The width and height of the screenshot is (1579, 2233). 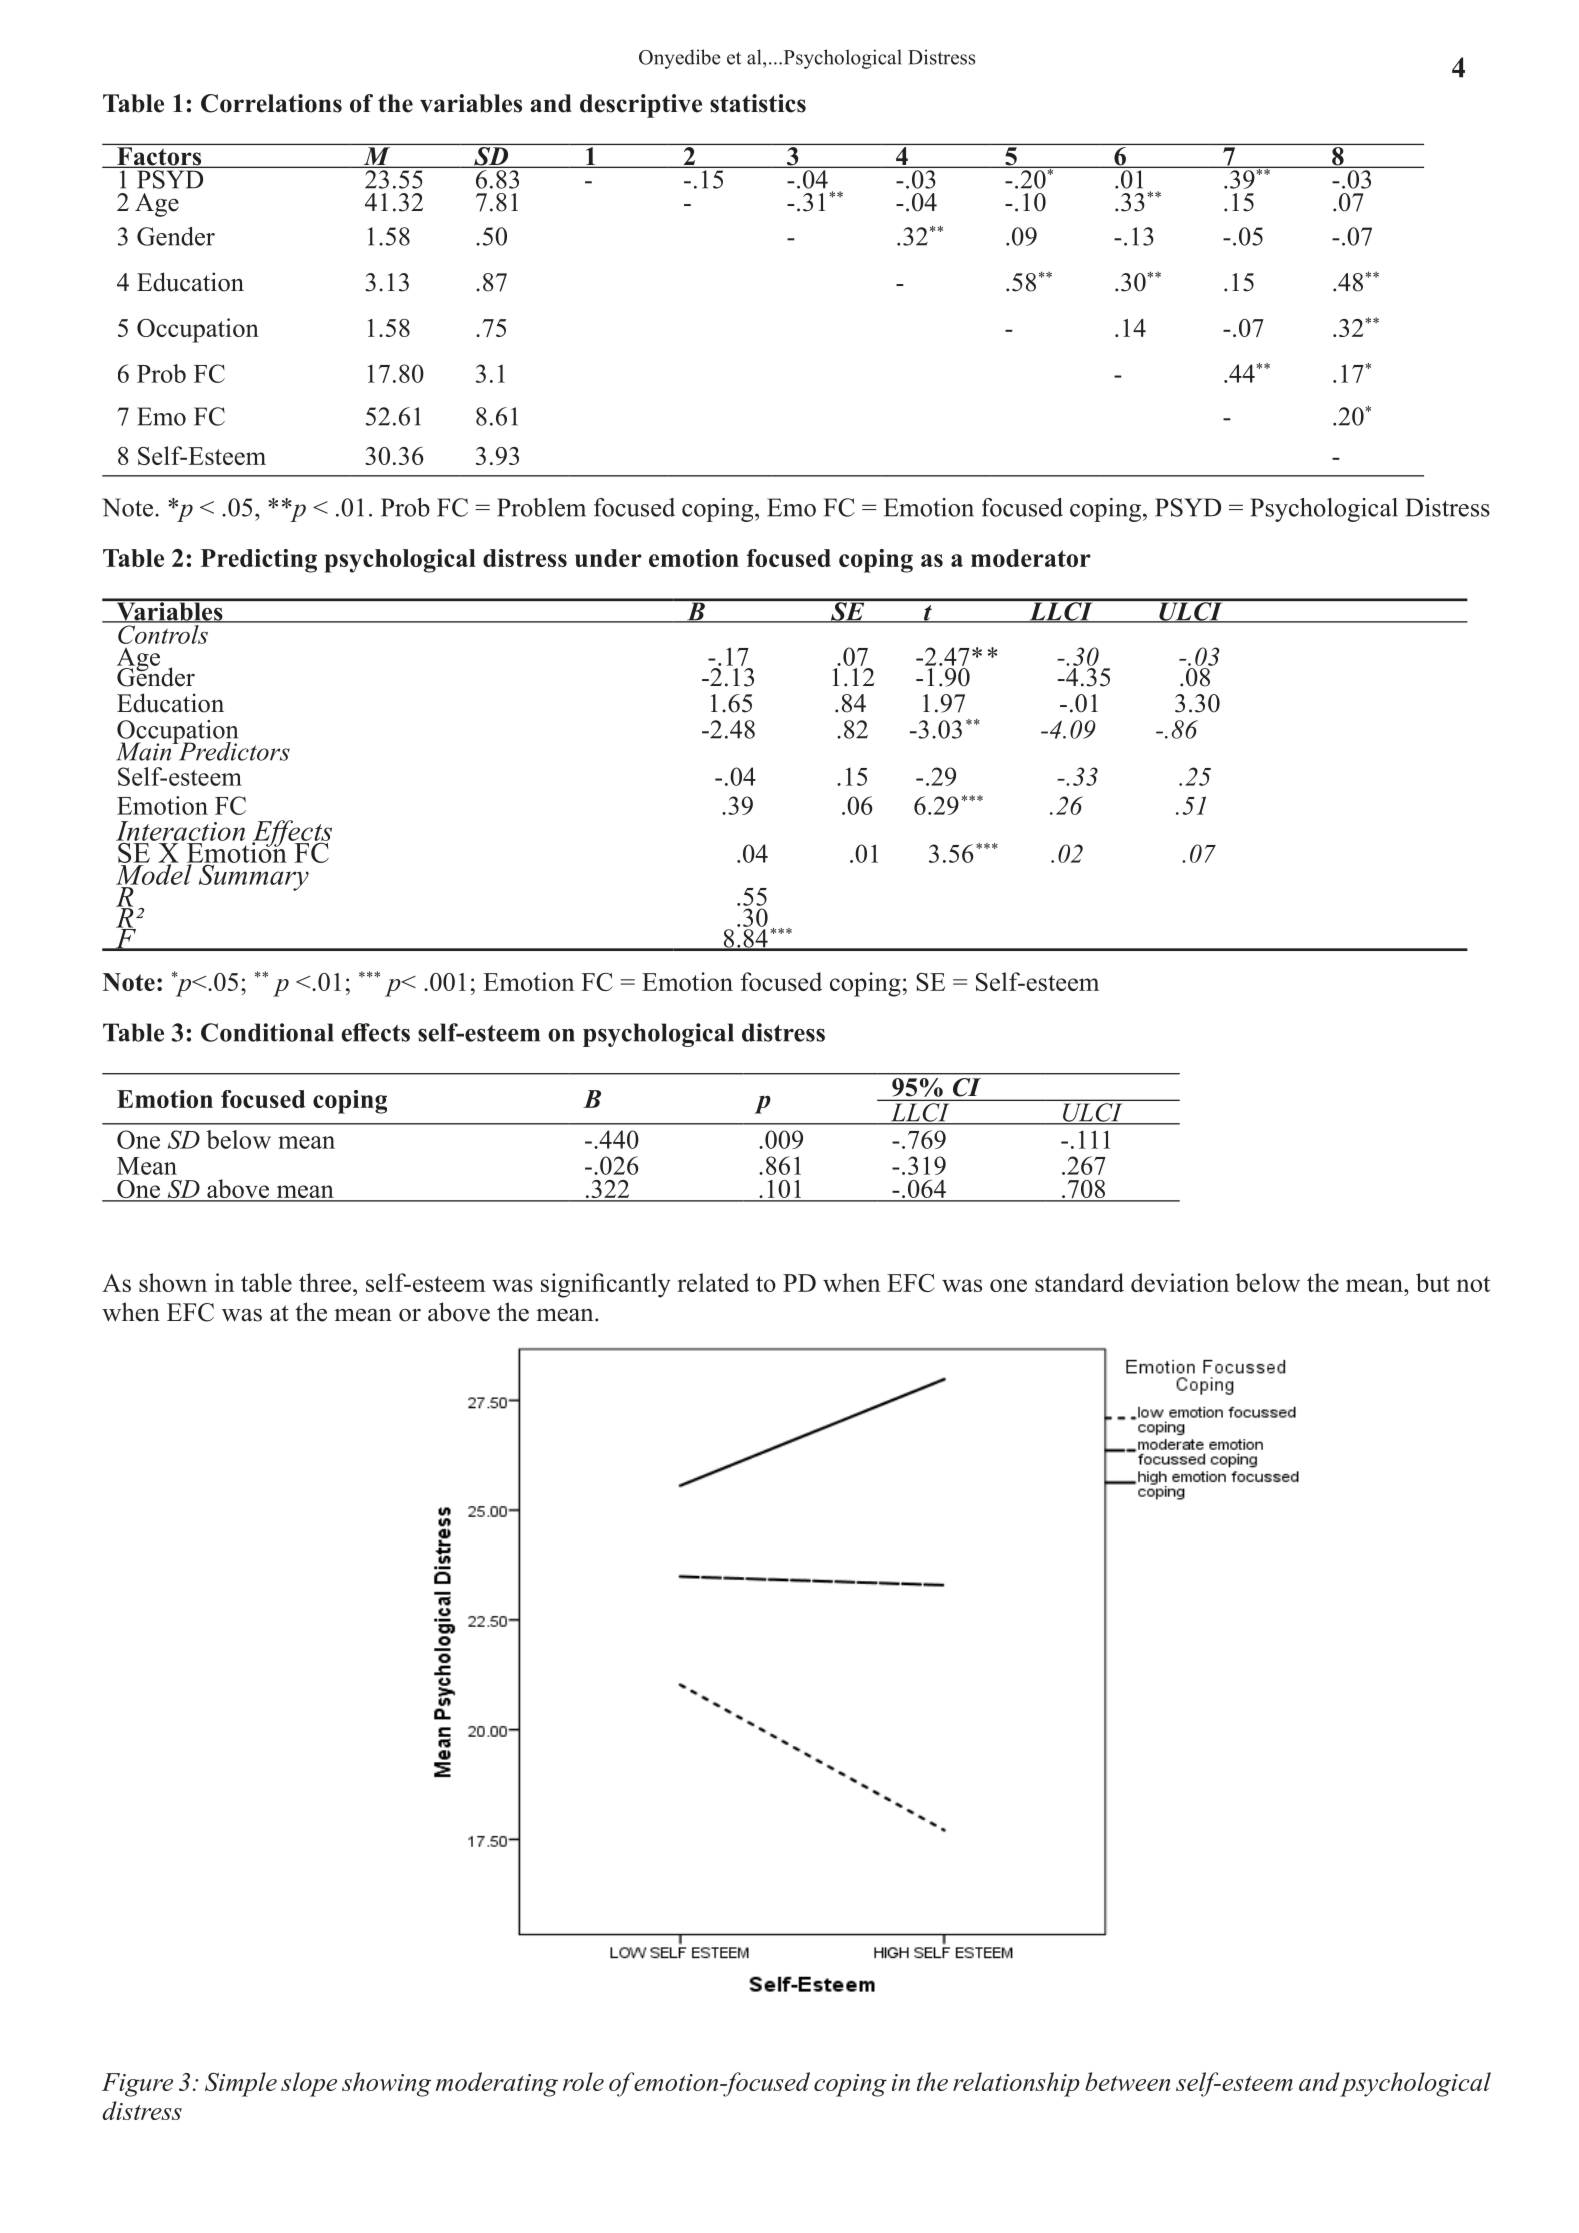 I want to click on three, so click(x=325, y=1282).
